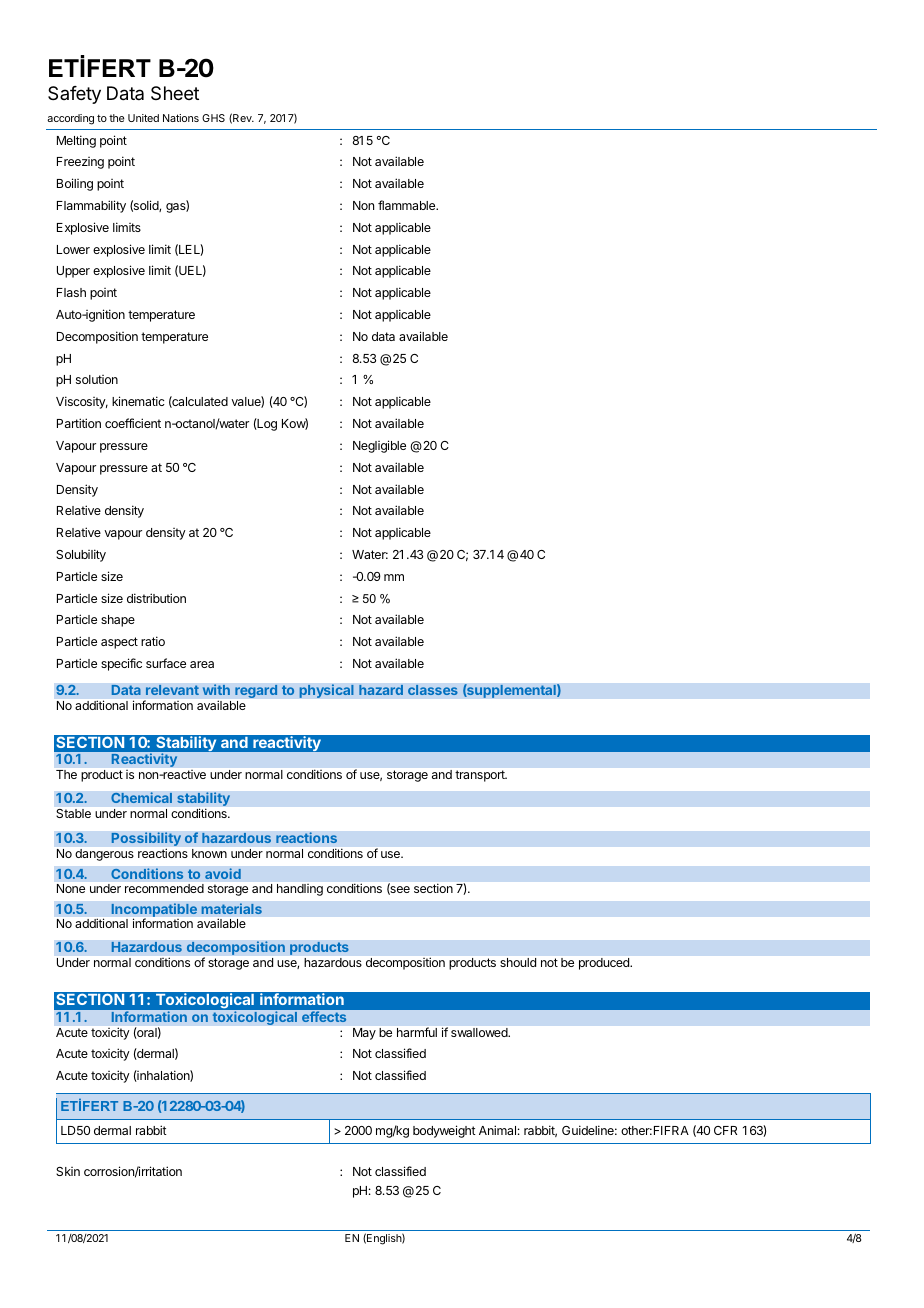  Describe the element at coordinates (433, 690) in the screenshot. I see `classes` at that location.
